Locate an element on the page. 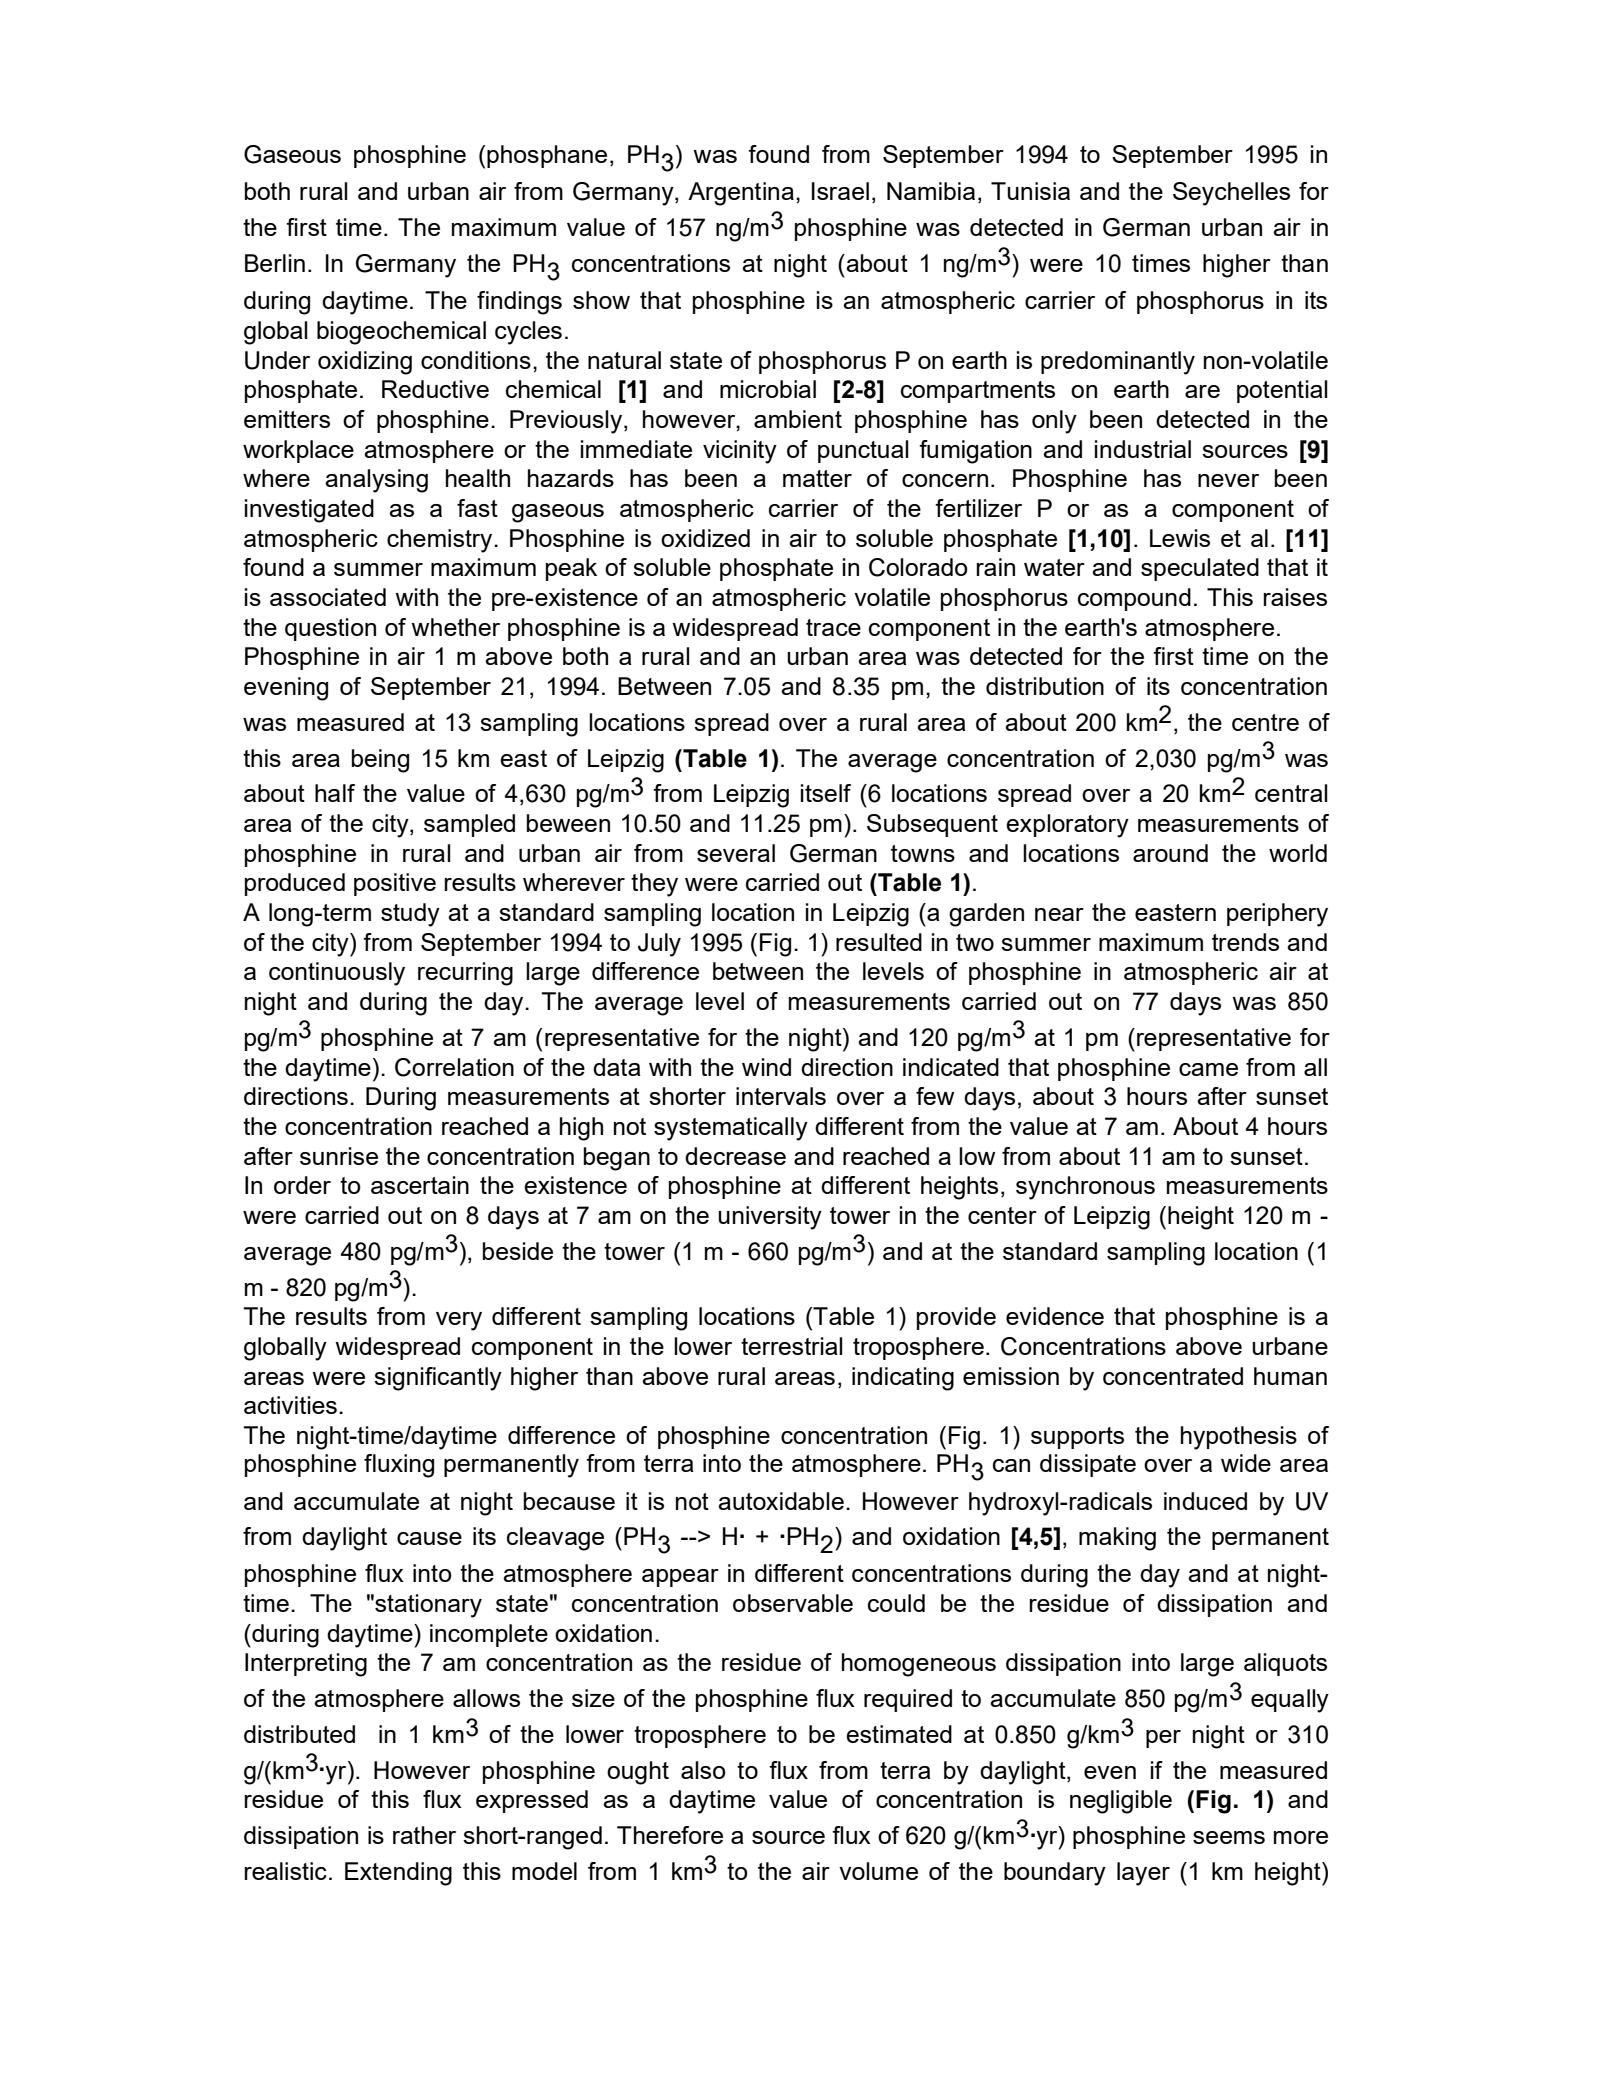  Berlin is located at coordinates (275, 263).
